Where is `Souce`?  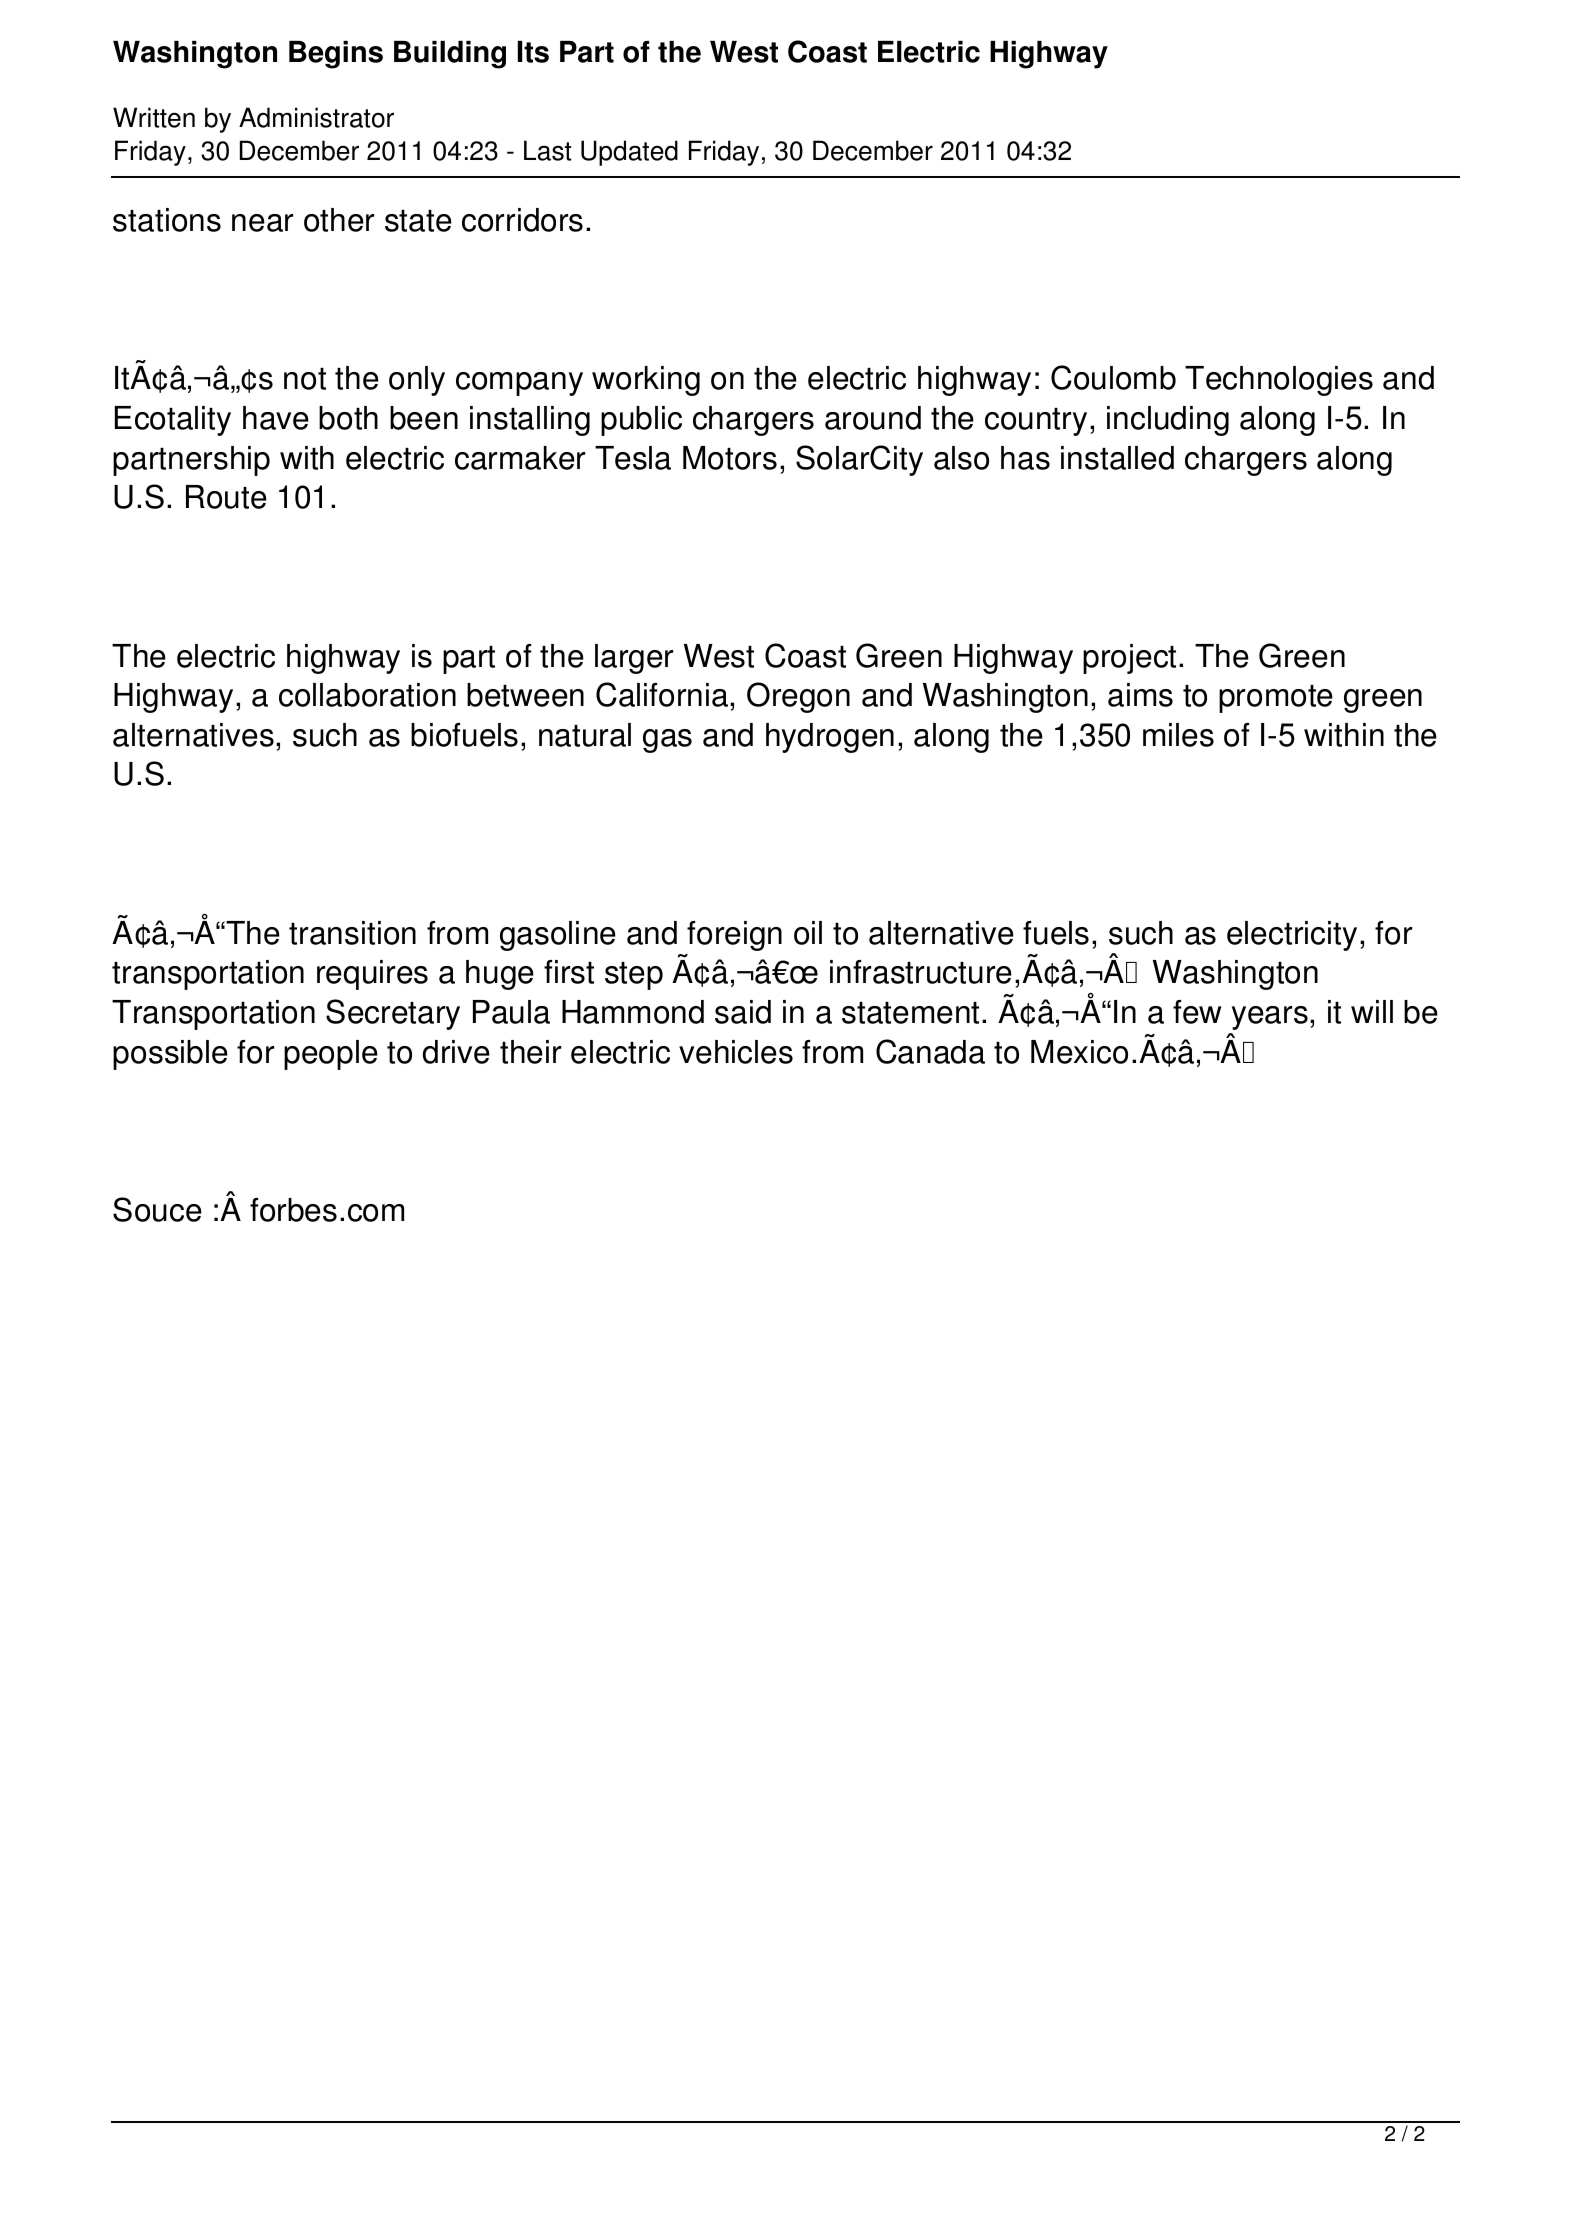
Souce is located at coordinates (157, 1209).
